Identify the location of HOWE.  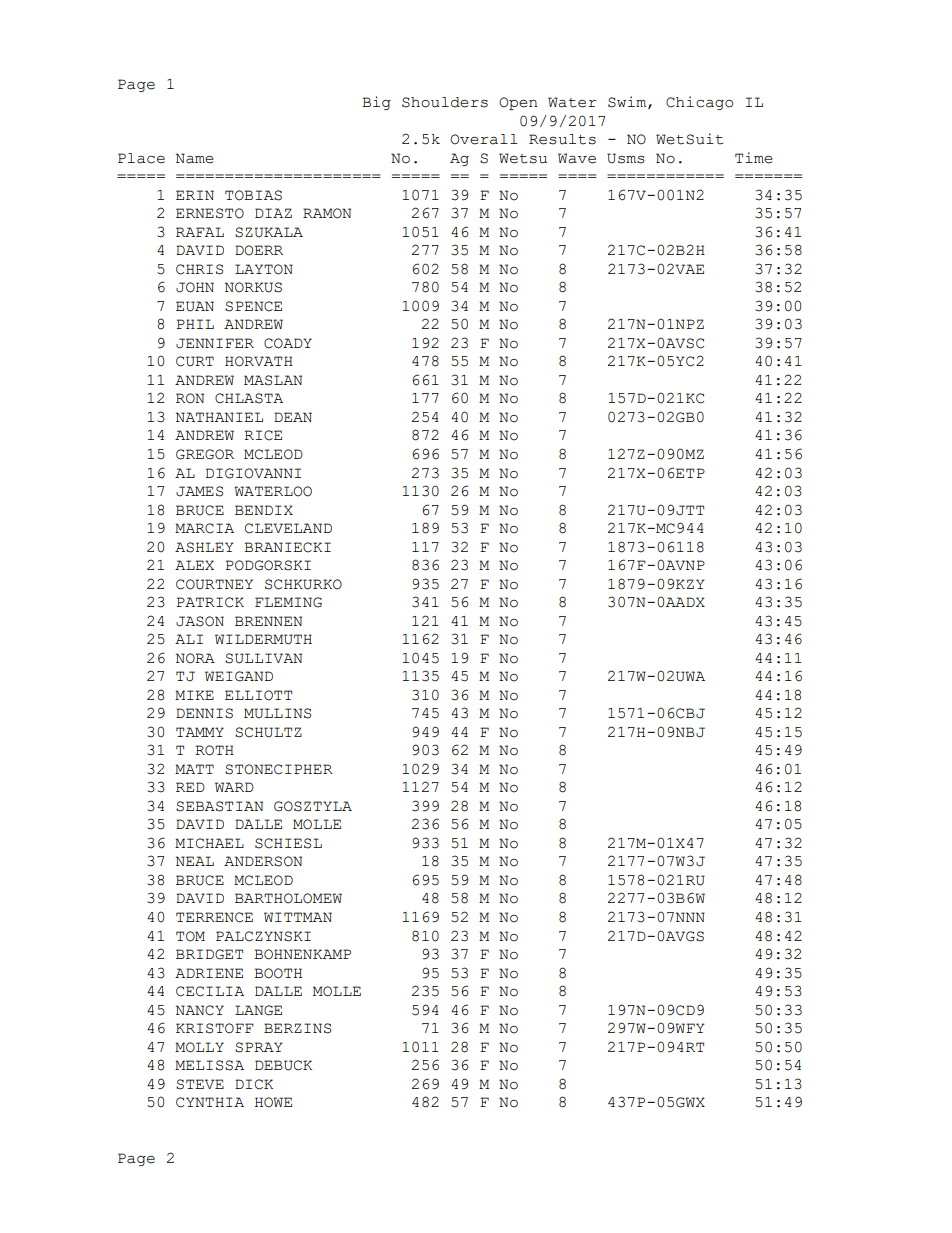
(273, 1102).
